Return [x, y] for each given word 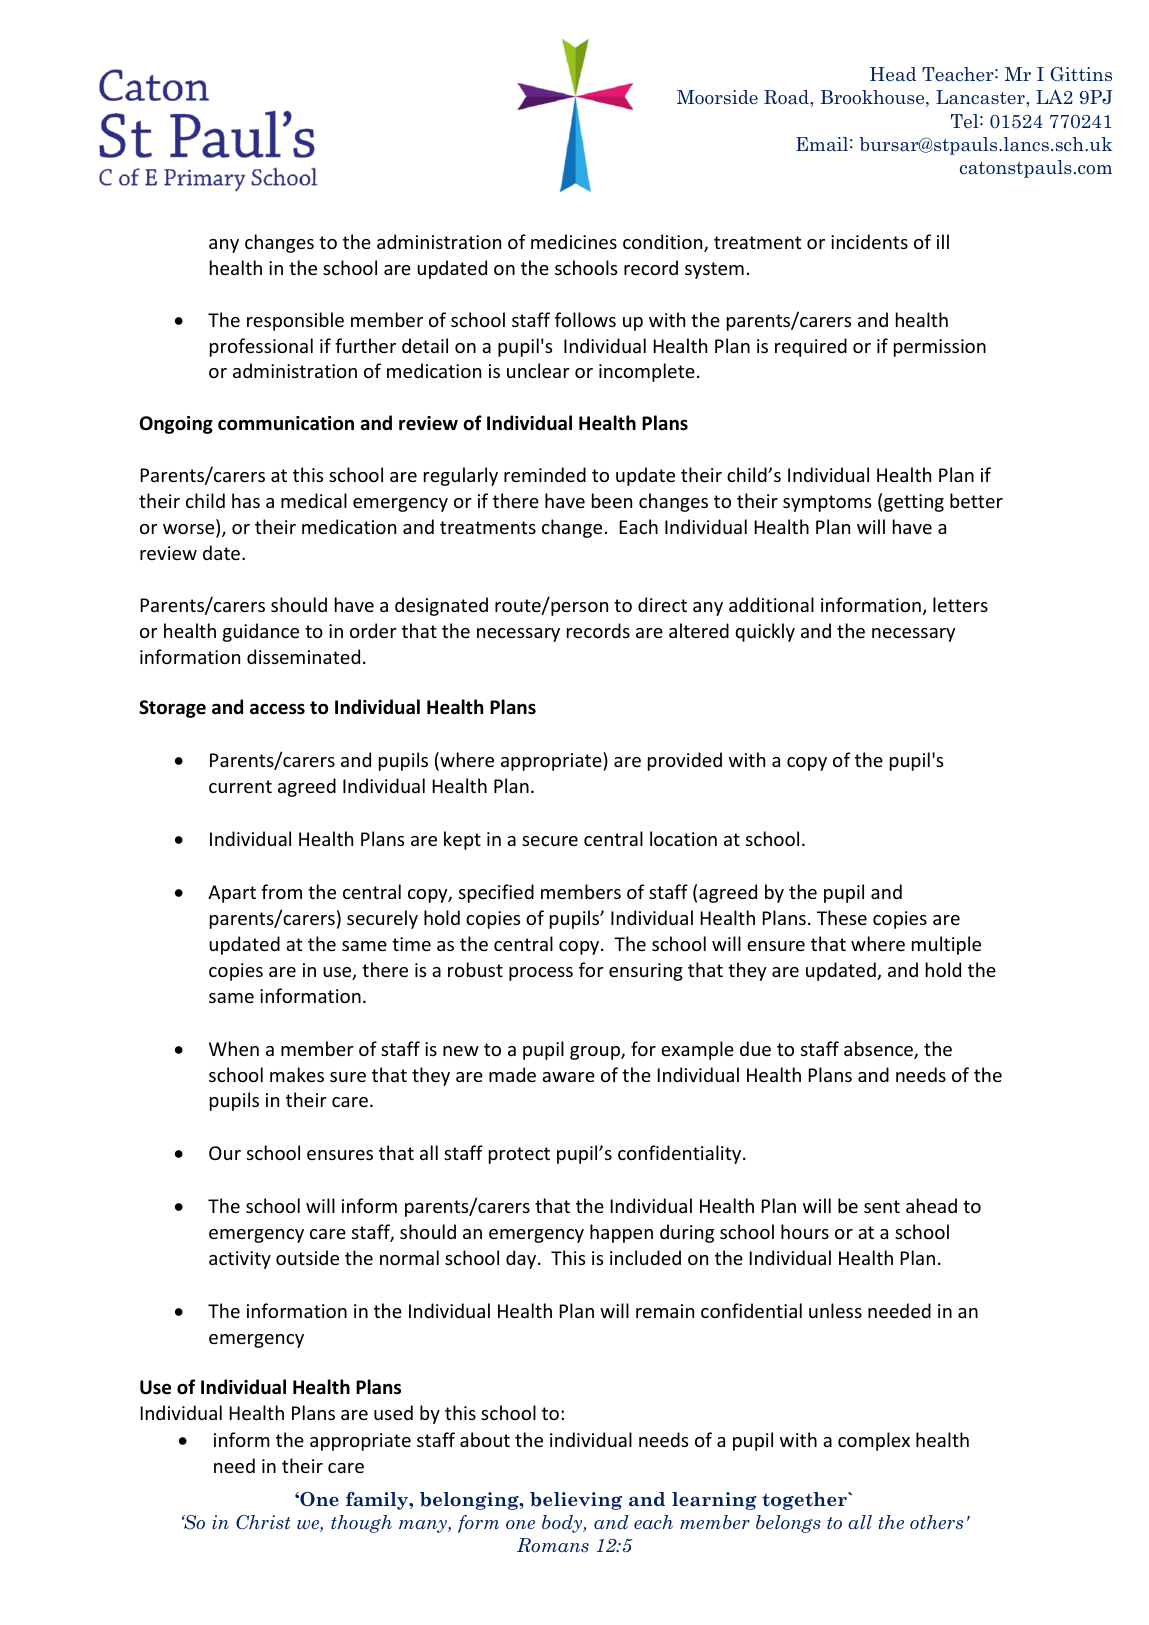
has [246, 500]
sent [882, 1206]
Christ [263, 1522]
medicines [574, 241]
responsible [295, 321]
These [842, 917]
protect [519, 1155]
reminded [545, 474]
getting [914, 503]
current [240, 786]
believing [576, 1501]
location [683, 838]
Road [787, 97]
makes [297, 1074]
